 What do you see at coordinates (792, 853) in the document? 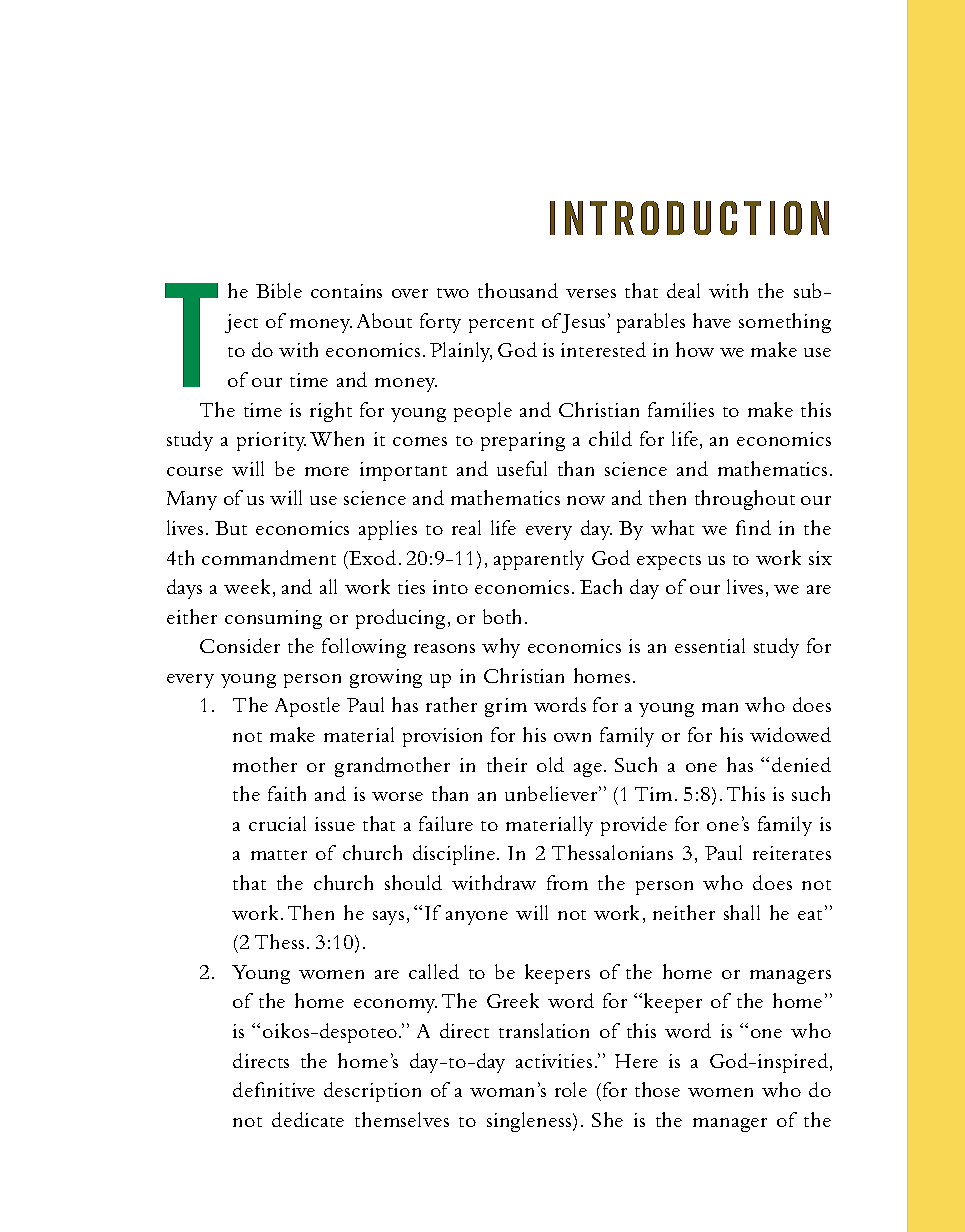
I see `reiterates` at bounding box center [792, 853].
